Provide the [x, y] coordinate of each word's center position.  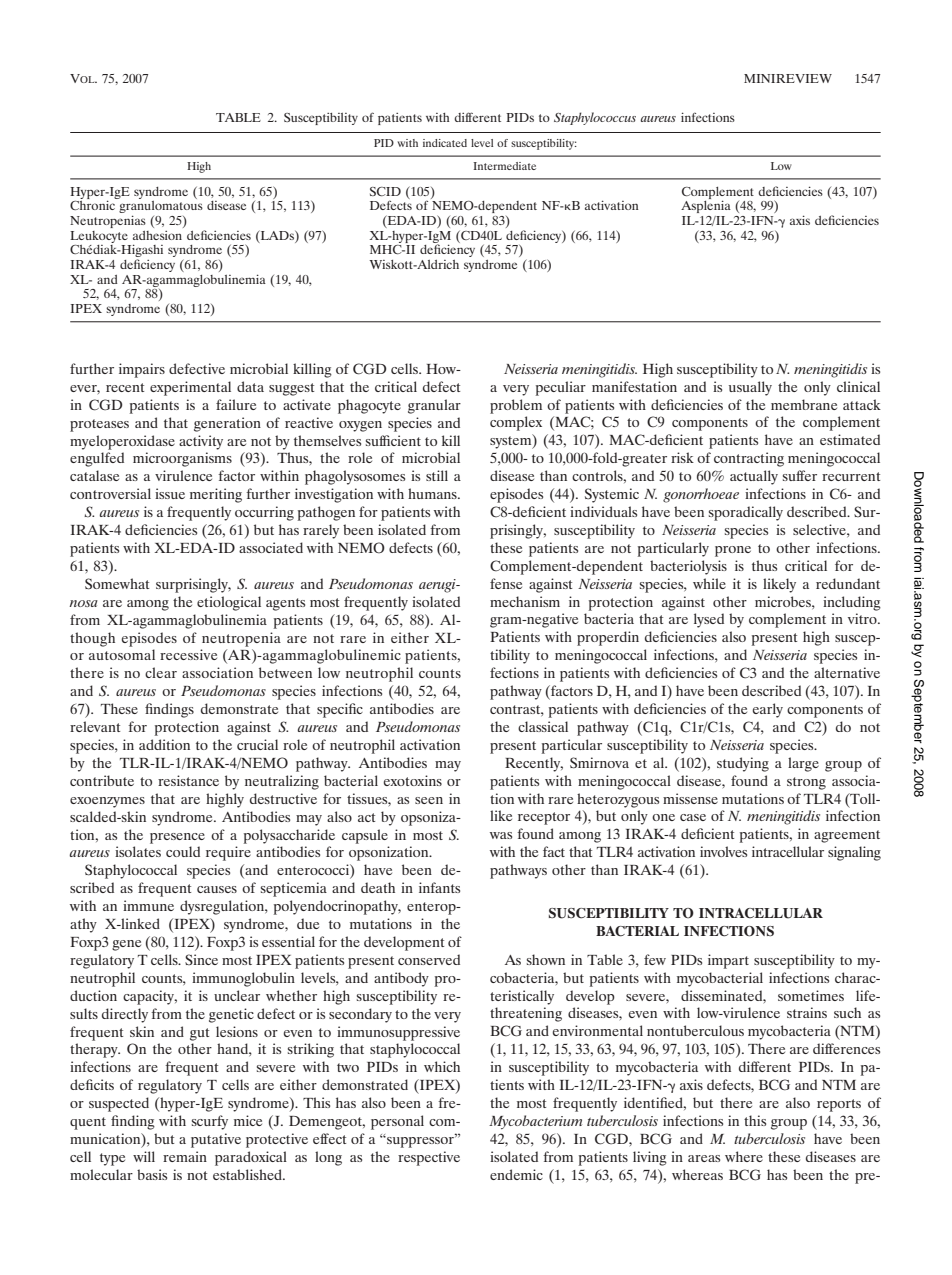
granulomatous [160, 207]
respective [429, 1158]
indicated [445, 143]
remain [185, 1156]
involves [723, 851]
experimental [190, 388]
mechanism [525, 601]
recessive [188, 654]
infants [439, 887]
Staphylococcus [595, 118]
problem [516, 406]
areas [704, 1158]
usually [750, 388]
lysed [709, 620]
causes [217, 889]
